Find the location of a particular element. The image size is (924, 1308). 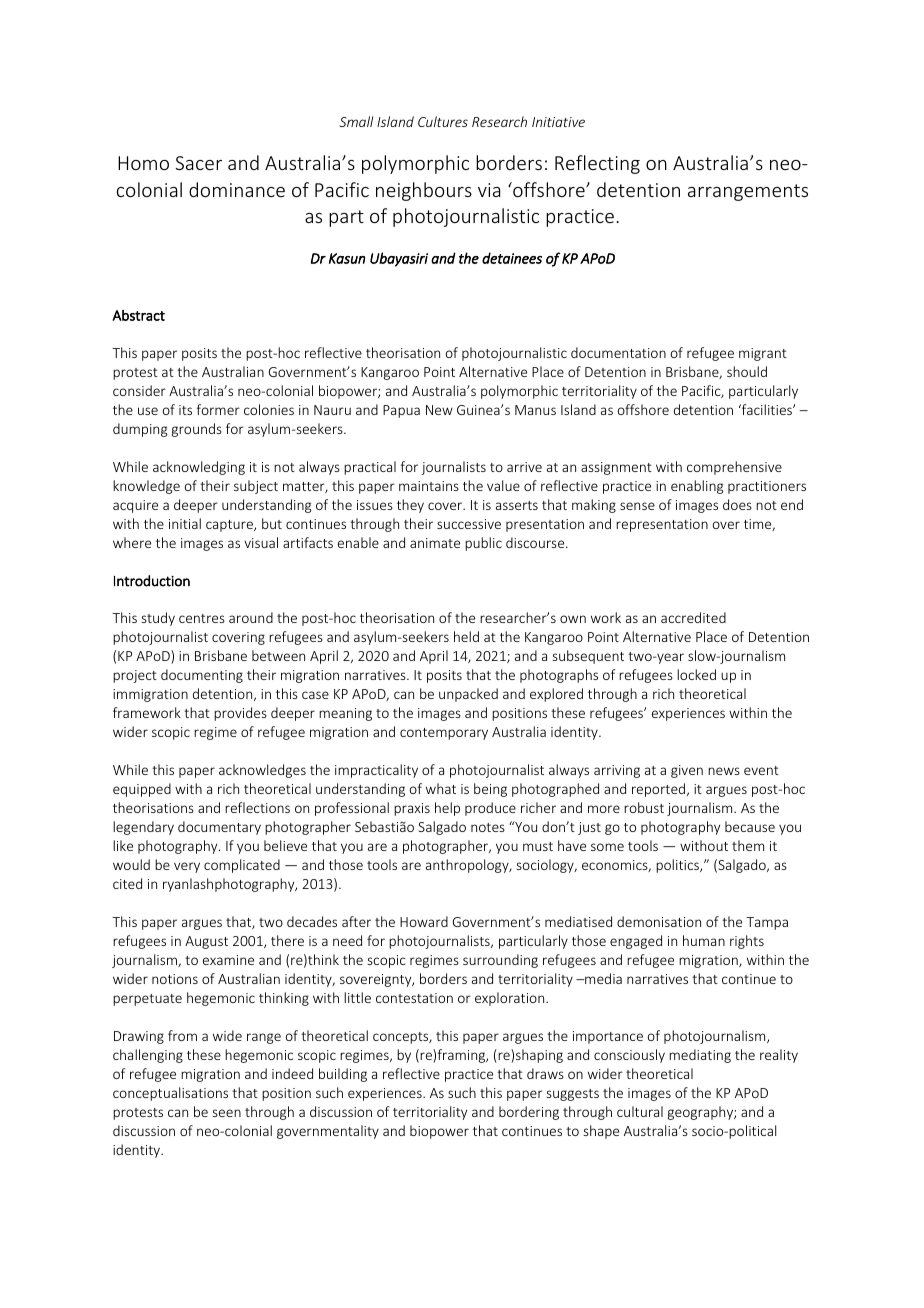

seen is located at coordinates (227, 1113).
